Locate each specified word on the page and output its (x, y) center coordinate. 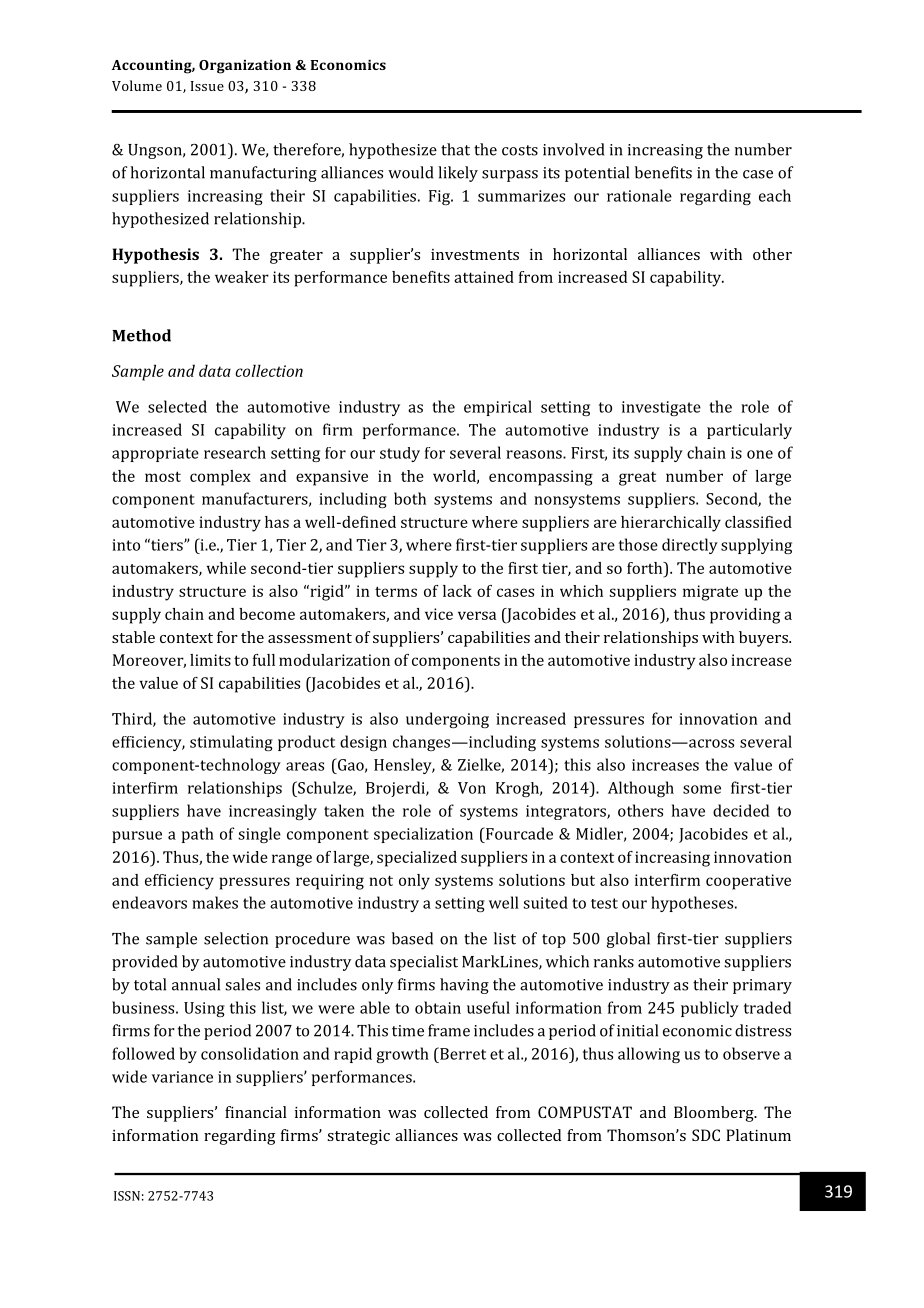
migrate (710, 593)
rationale (639, 195)
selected (177, 406)
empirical (498, 408)
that (455, 149)
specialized (417, 859)
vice (439, 614)
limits (210, 660)
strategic (358, 1137)
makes (215, 902)
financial (256, 1112)
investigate (661, 408)
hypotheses (693, 904)
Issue (207, 86)
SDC (706, 1135)
